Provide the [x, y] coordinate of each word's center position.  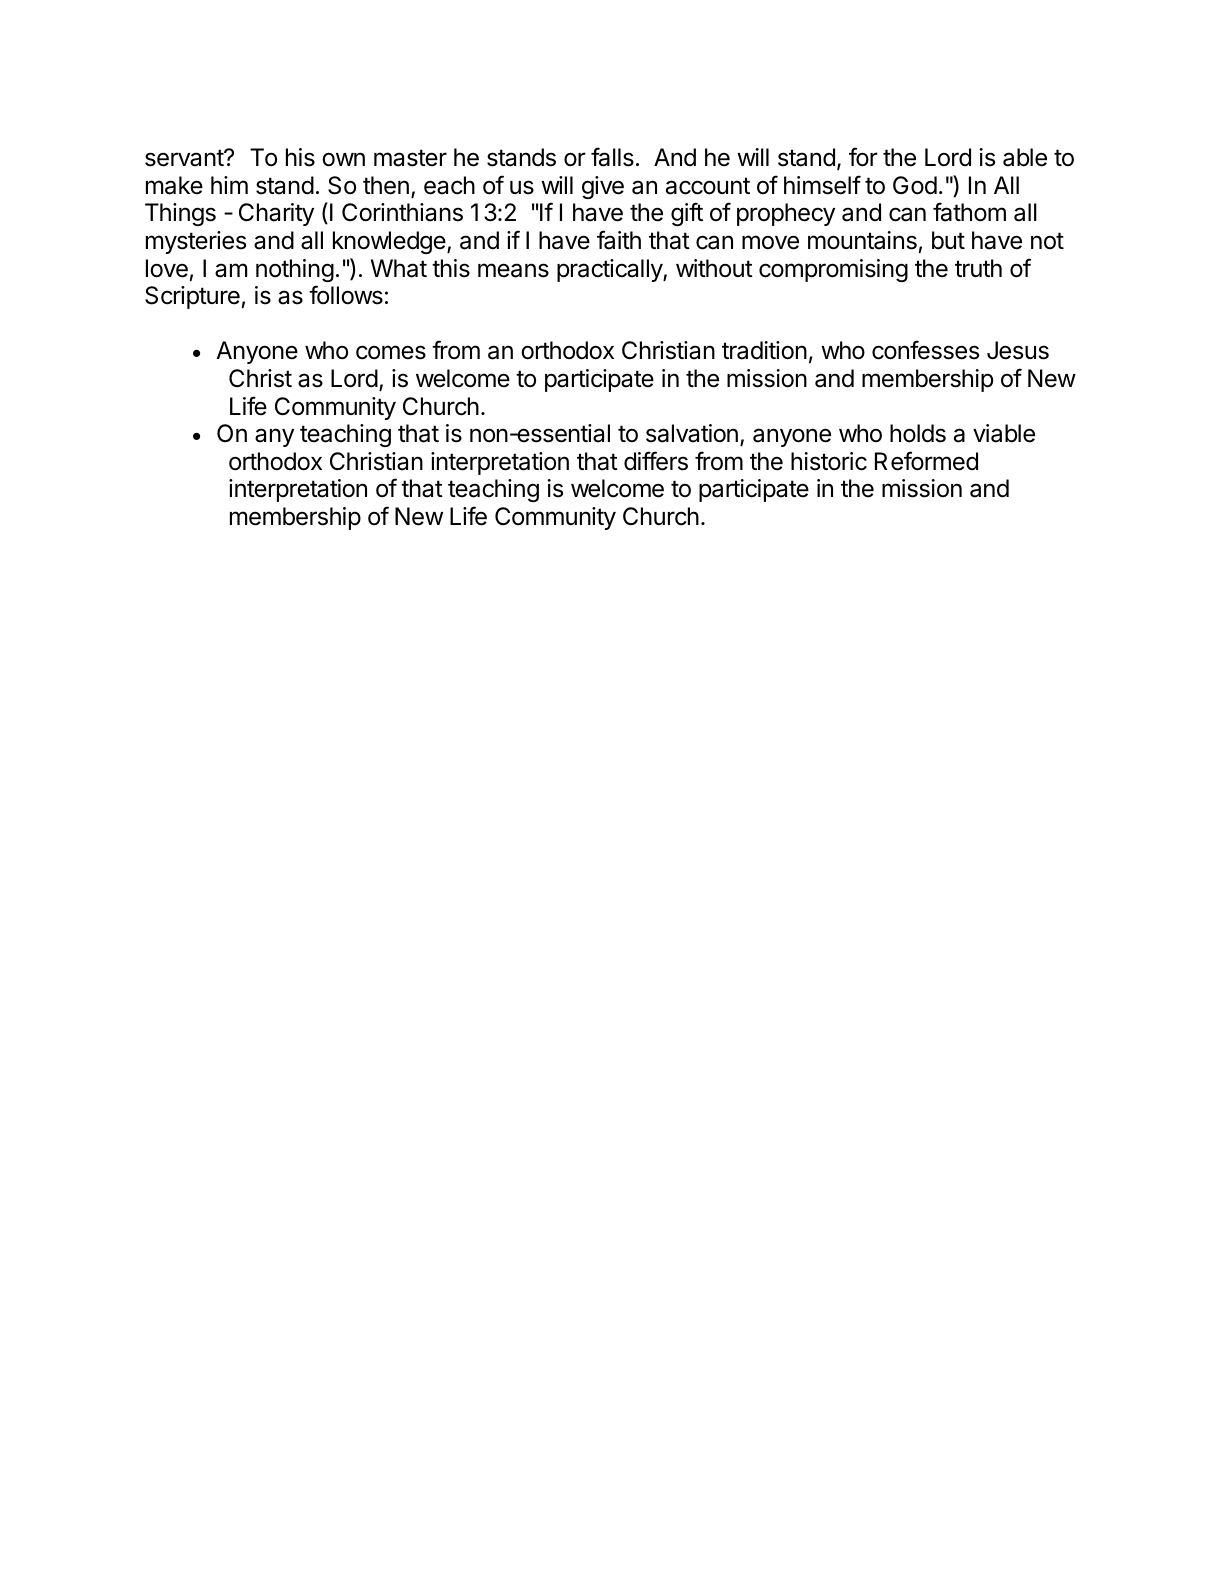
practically [610, 270]
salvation [692, 433]
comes [391, 352]
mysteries [196, 242]
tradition [764, 350]
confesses [925, 350]
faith [619, 240]
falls [612, 157]
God [915, 185]
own [343, 159]
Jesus [1018, 350]
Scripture [192, 297]
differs [656, 461]
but [948, 240]
